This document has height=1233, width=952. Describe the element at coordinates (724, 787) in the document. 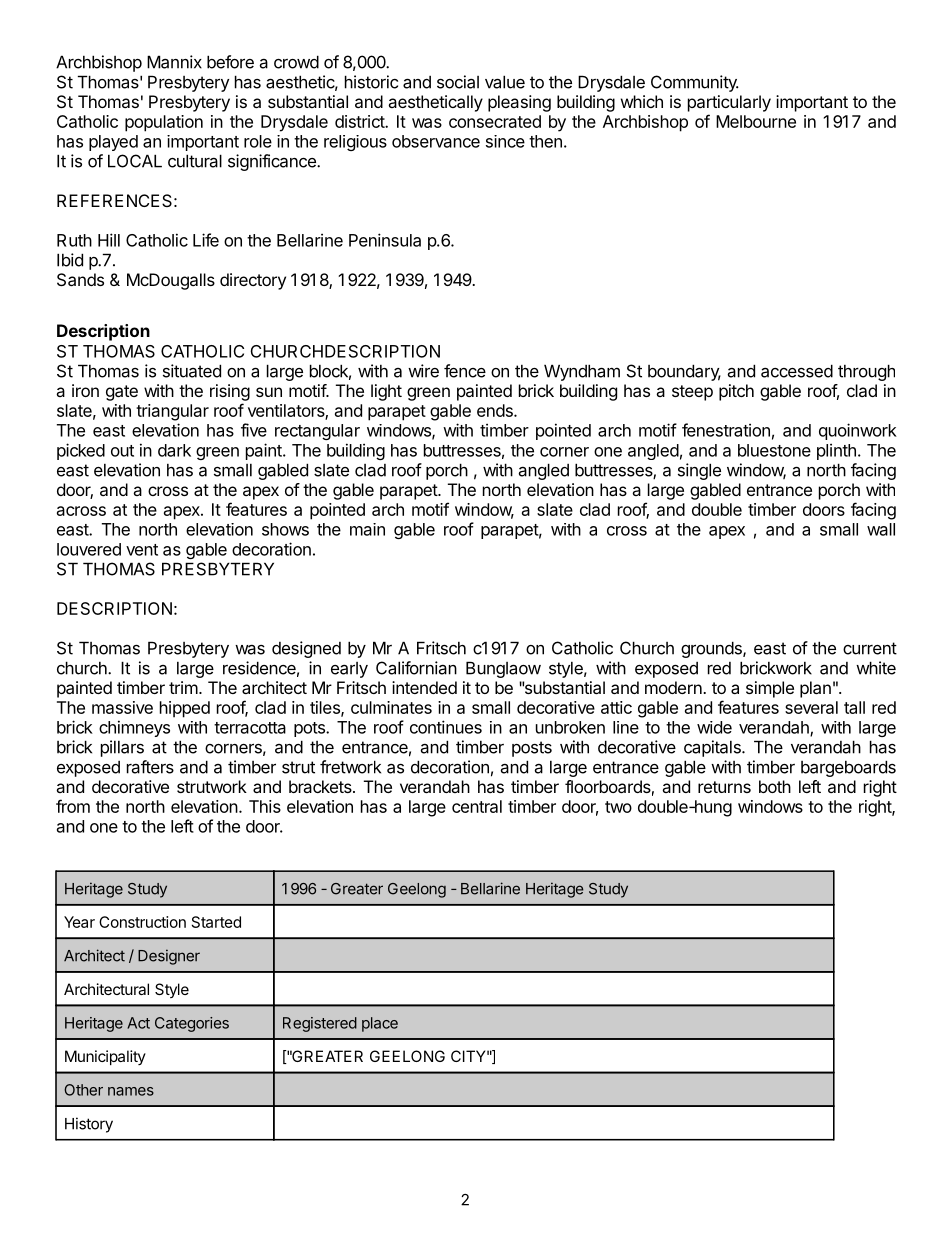

I see `returns` at that location.
